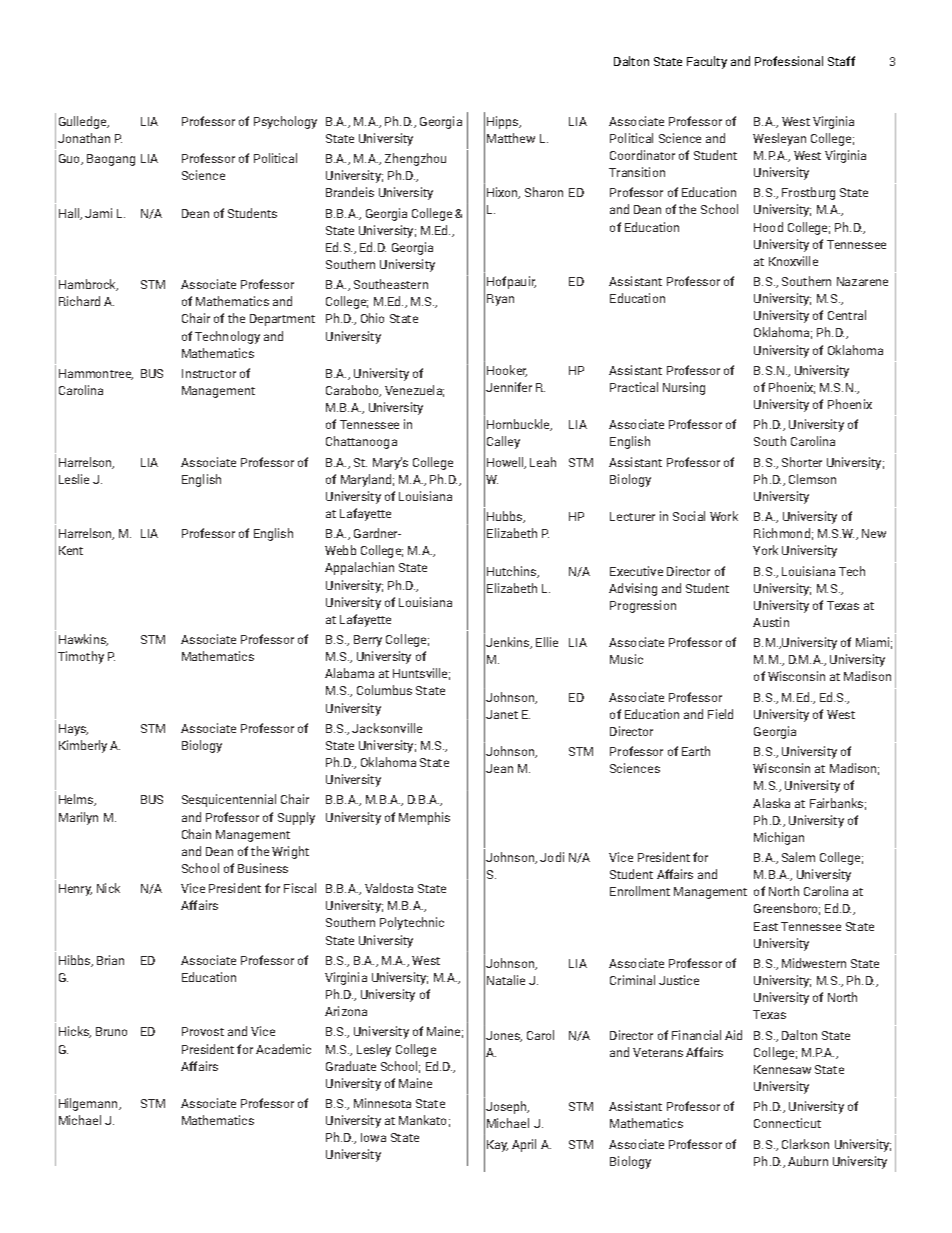 The height and width of the image is (1233, 952). What do you see at coordinates (782, 533) in the image?
I see `Richmond` at bounding box center [782, 533].
